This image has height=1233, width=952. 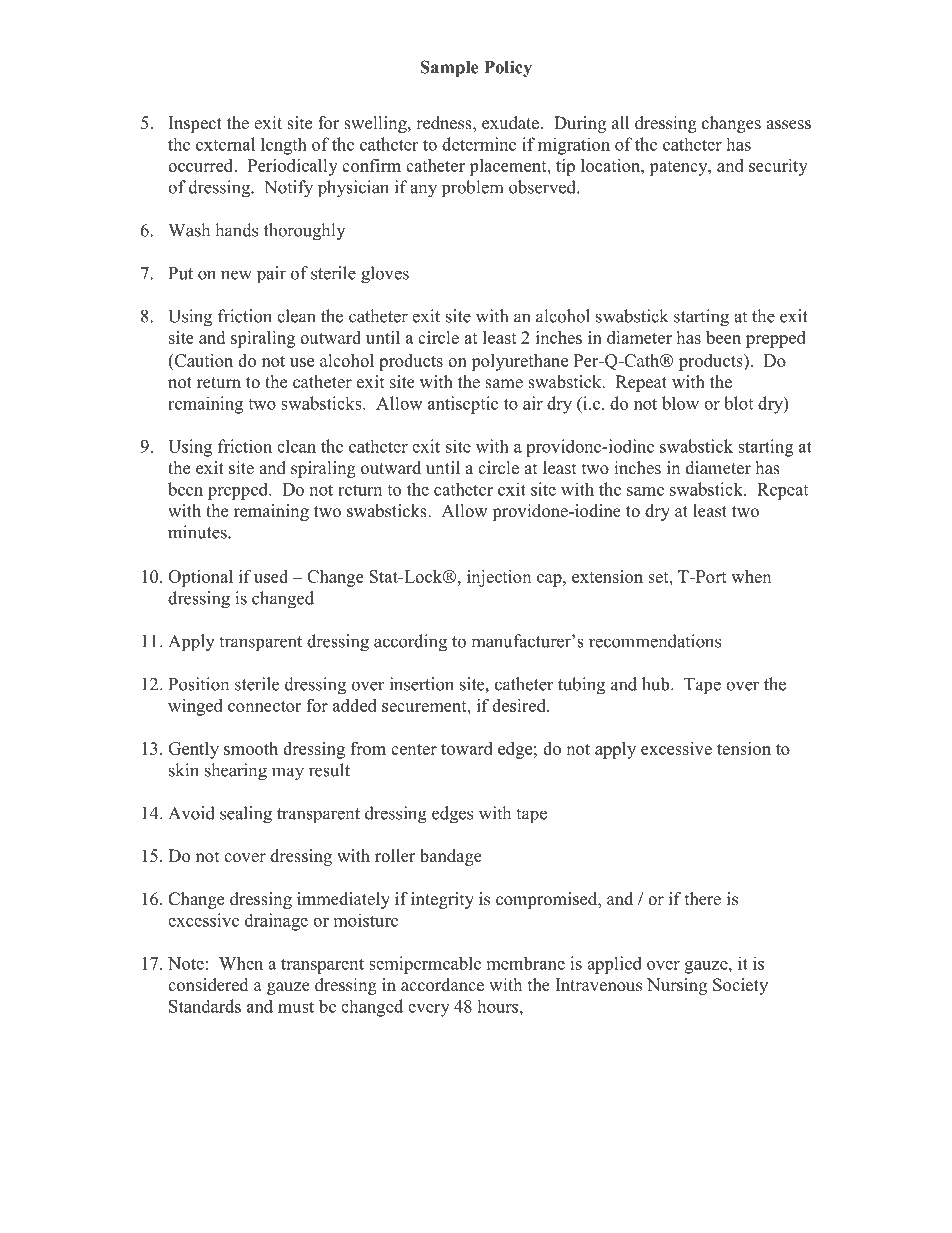 What do you see at coordinates (499, 578) in the image?
I see `injection` at bounding box center [499, 578].
